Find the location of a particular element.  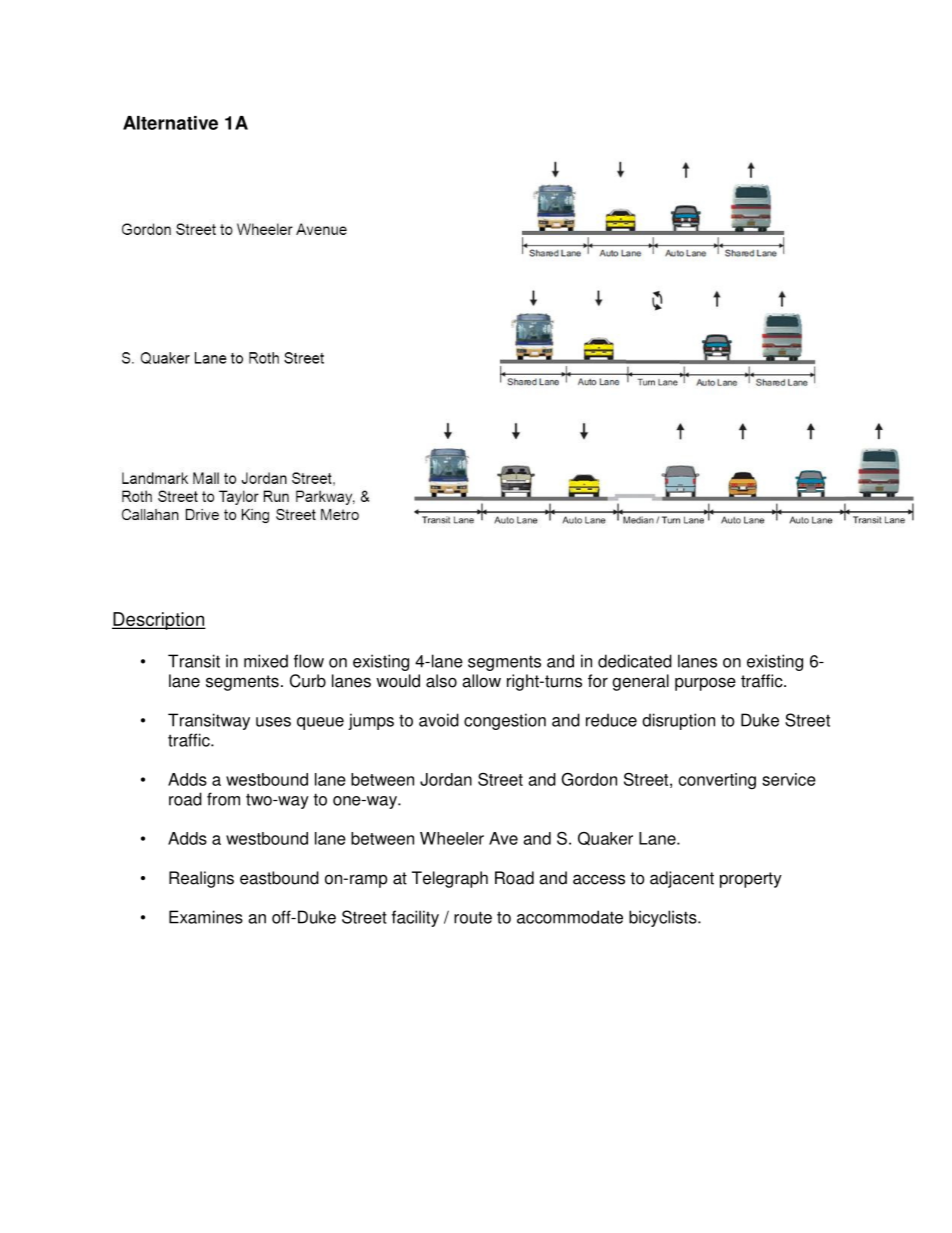

Curb is located at coordinates (308, 681).
